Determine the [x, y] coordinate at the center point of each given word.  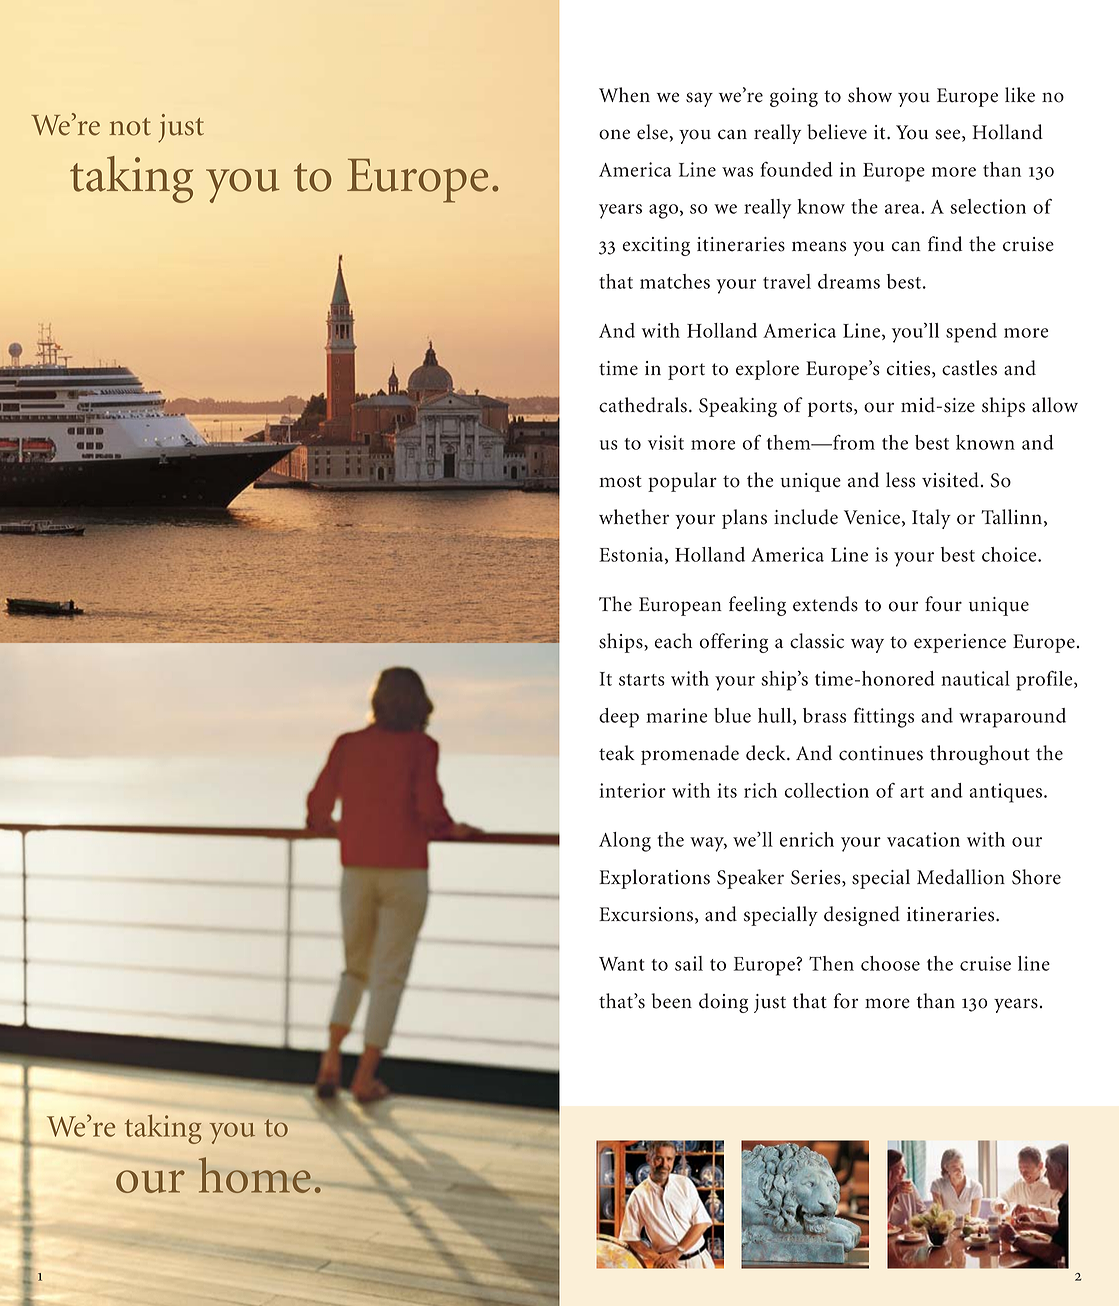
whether [634, 517]
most [620, 481]
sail [689, 963]
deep [619, 718]
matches [675, 281]
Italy [931, 519]
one [614, 134]
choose [890, 963]
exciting [656, 246]
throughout [980, 755]
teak [617, 753]
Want [622, 964]
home [255, 1175]
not [130, 127]
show [870, 95]
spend [971, 333]
